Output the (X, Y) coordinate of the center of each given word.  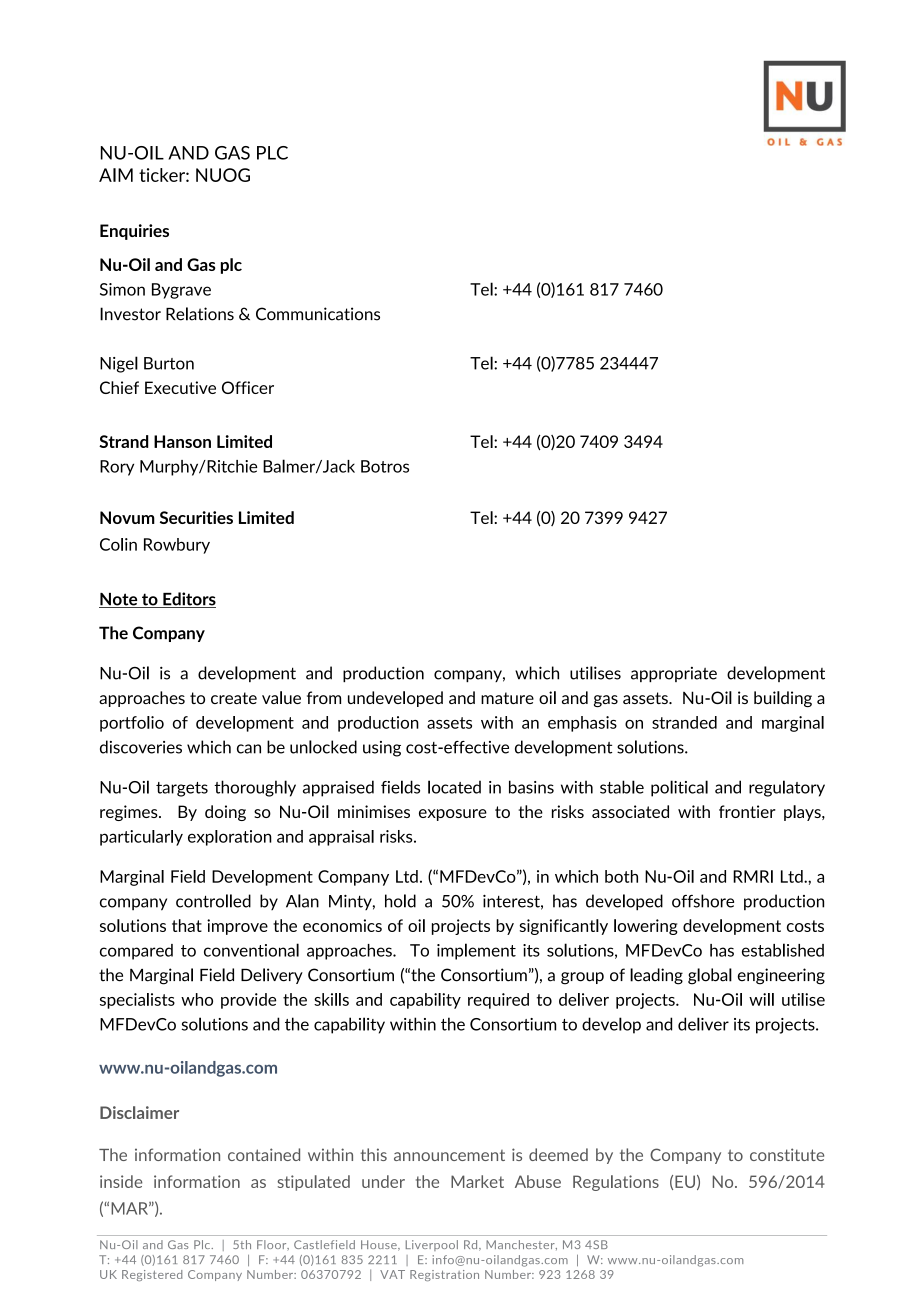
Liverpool (432, 1245)
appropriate (674, 674)
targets (182, 789)
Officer (248, 387)
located (454, 787)
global (710, 976)
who (197, 999)
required (498, 1001)
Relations (200, 314)
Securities (196, 517)
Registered (152, 1275)
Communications (318, 314)
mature (507, 698)
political (679, 788)
